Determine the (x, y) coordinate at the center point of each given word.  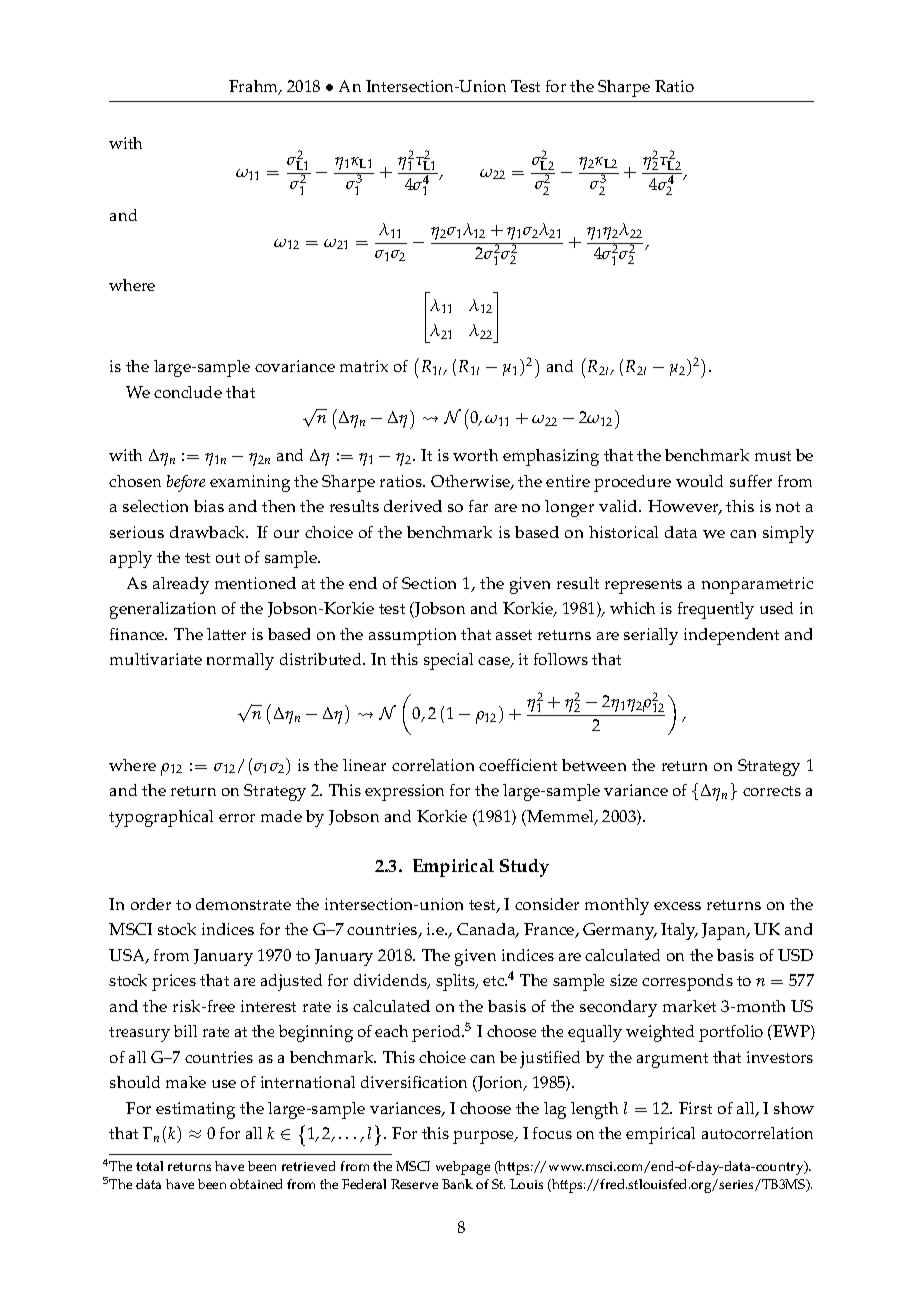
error (237, 818)
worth (475, 455)
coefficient (518, 765)
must (773, 456)
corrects (772, 791)
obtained (256, 1184)
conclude (188, 392)
